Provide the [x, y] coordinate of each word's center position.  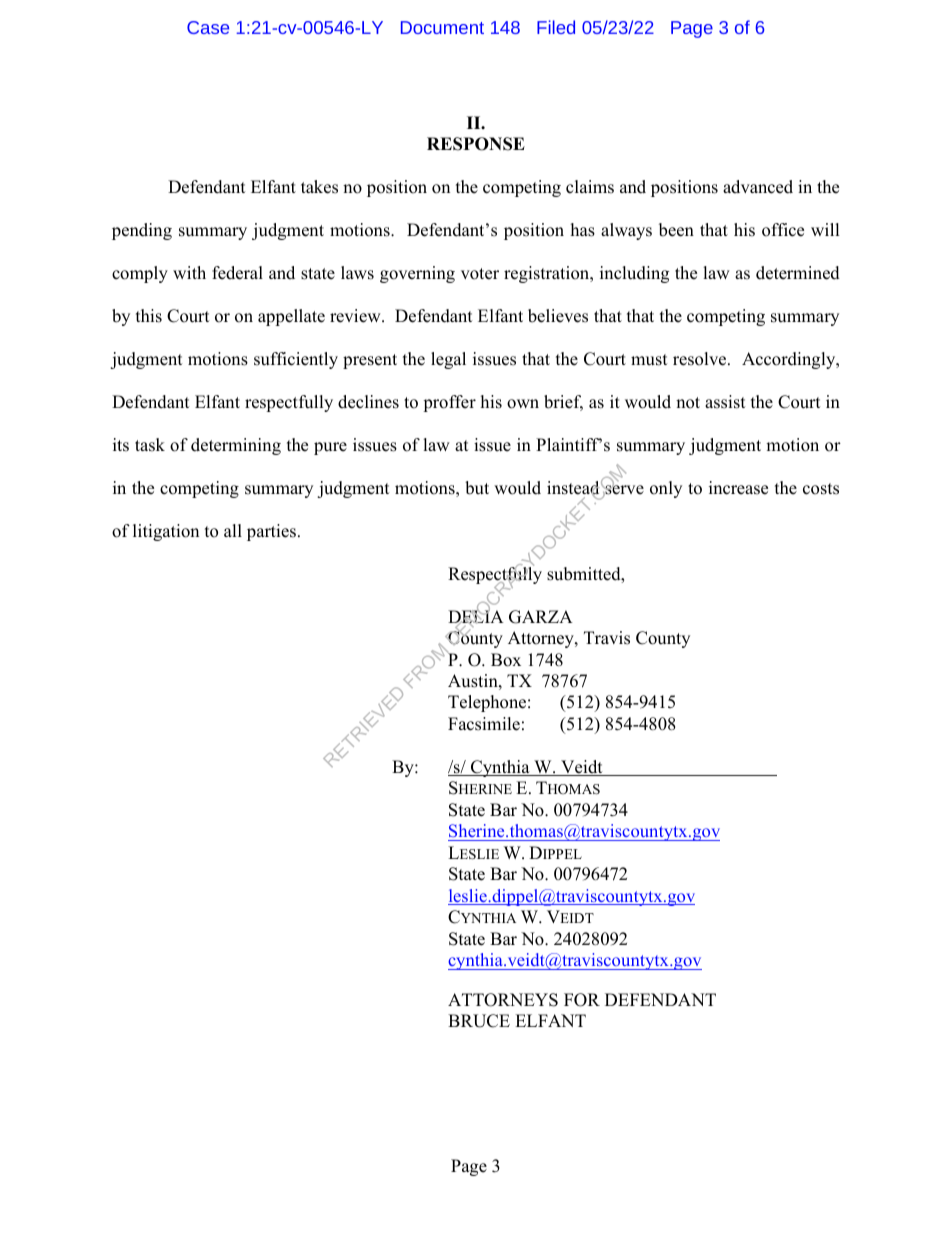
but [477, 488]
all [233, 530]
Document [442, 27]
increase [738, 488]
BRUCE [479, 1021]
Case [208, 27]
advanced [758, 187]
